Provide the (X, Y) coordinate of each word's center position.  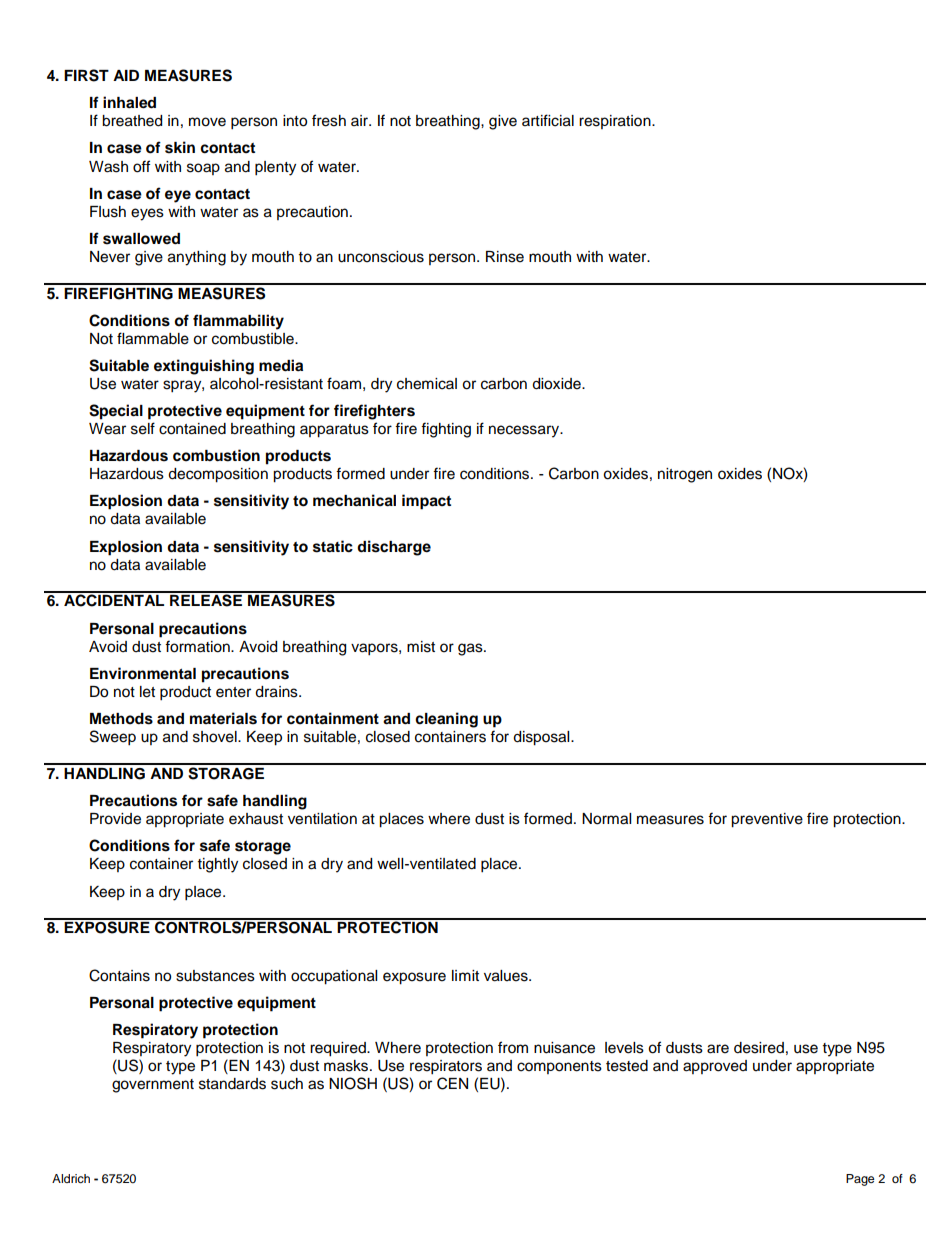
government (153, 1086)
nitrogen (685, 475)
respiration (616, 122)
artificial (548, 120)
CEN (452, 1083)
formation (198, 646)
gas (471, 649)
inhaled (129, 102)
